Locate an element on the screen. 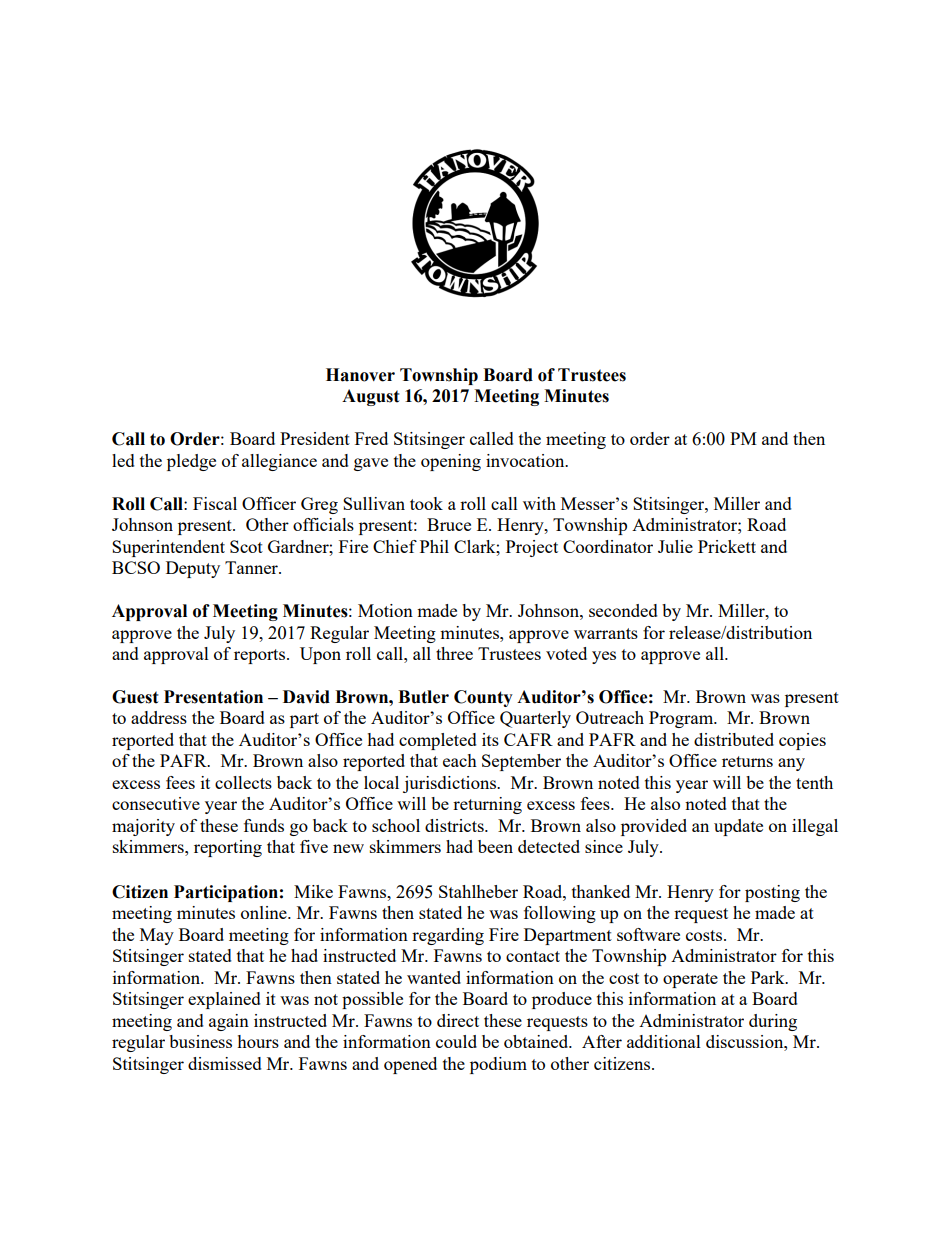 The height and width of the screenshot is (1233, 952). online is located at coordinates (265, 912).
